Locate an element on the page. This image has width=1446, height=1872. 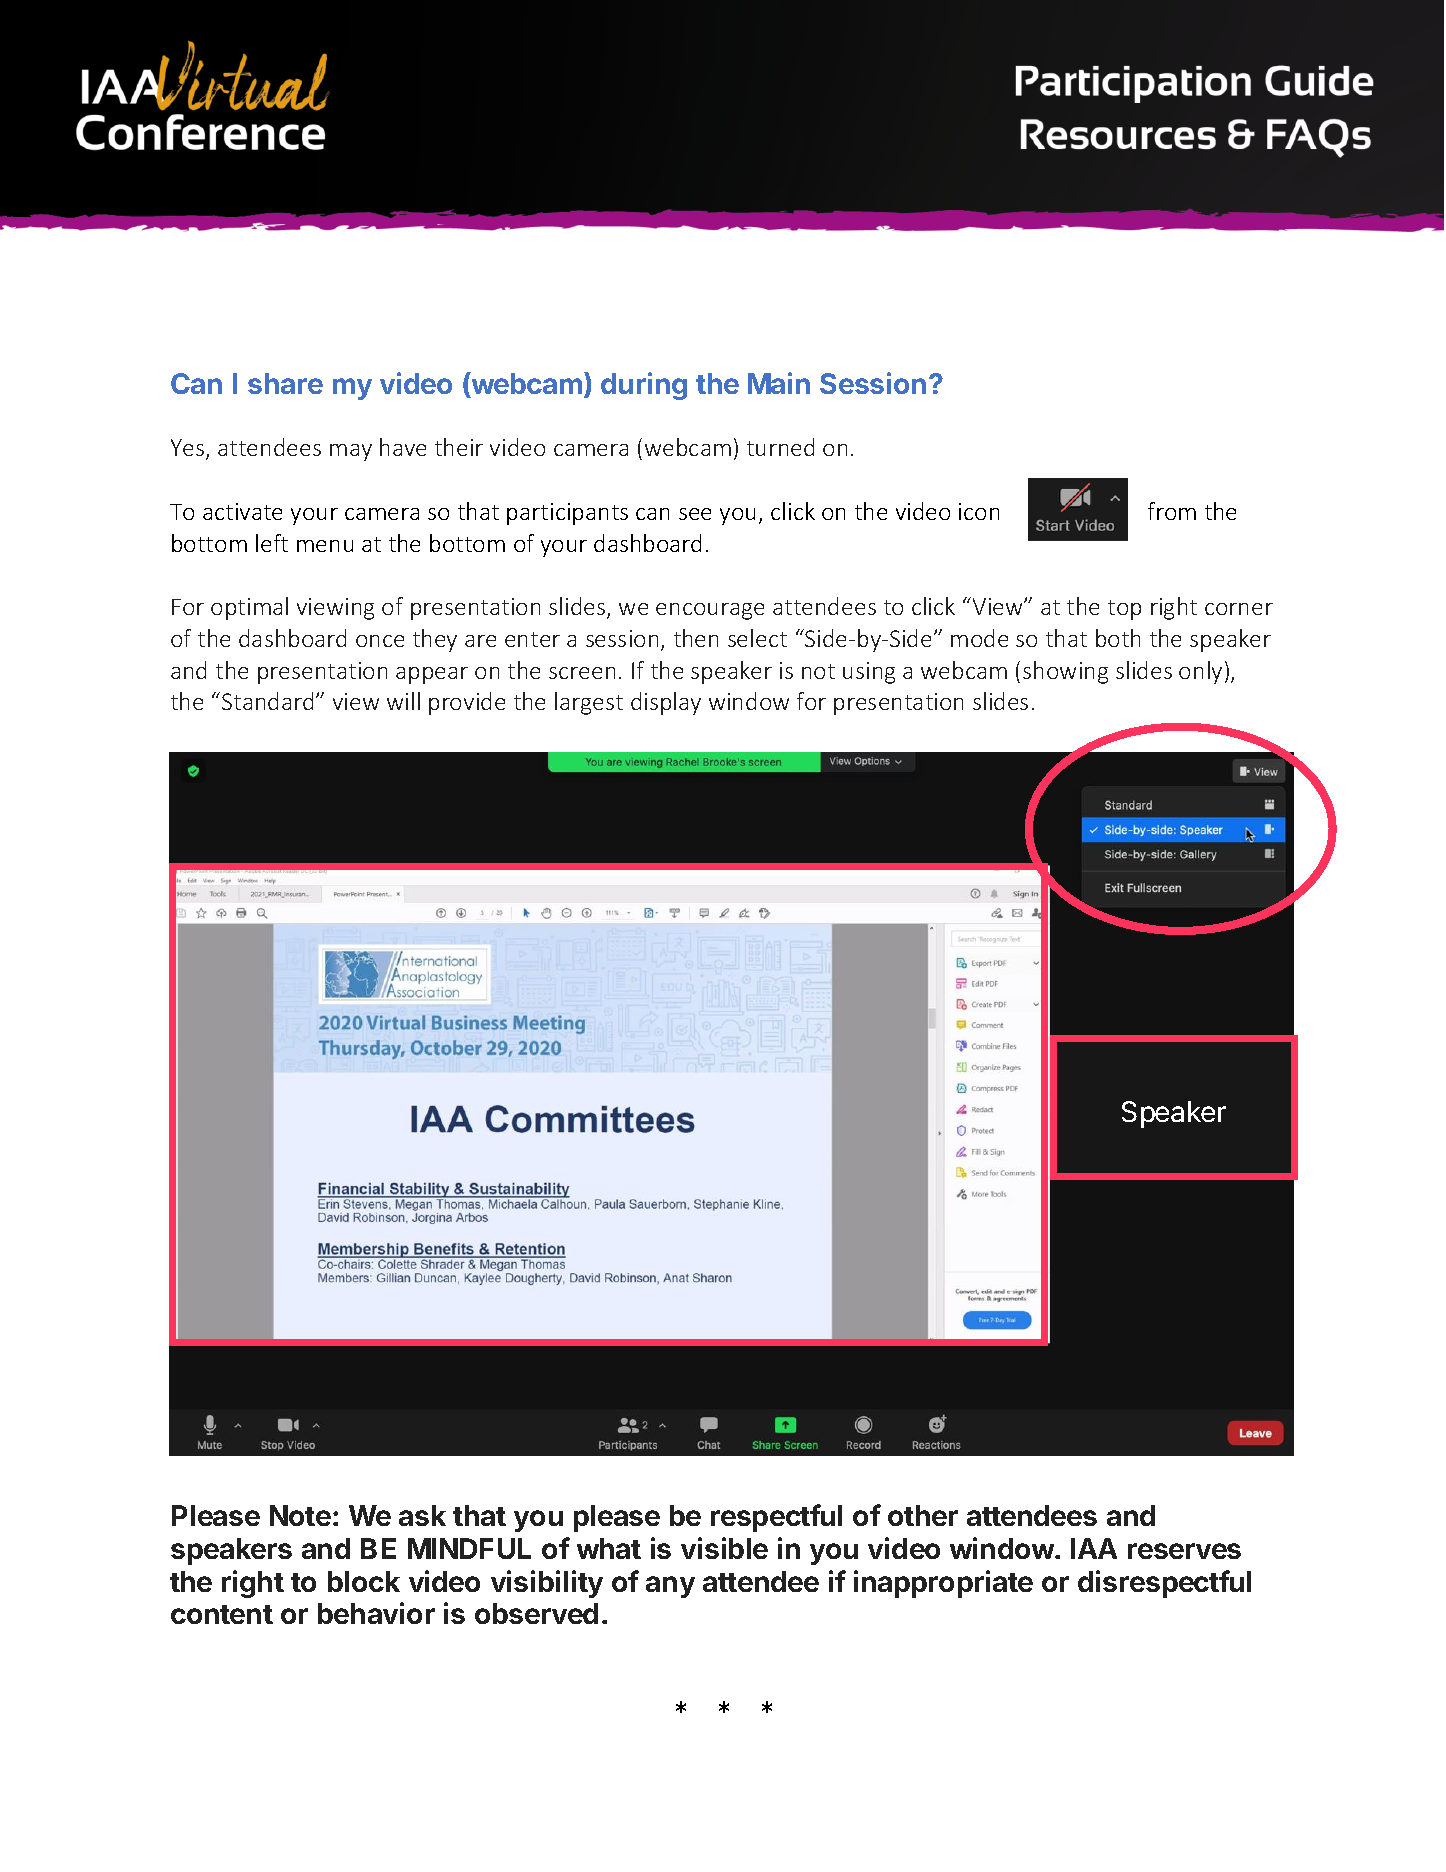
display is located at coordinates (666, 703).
